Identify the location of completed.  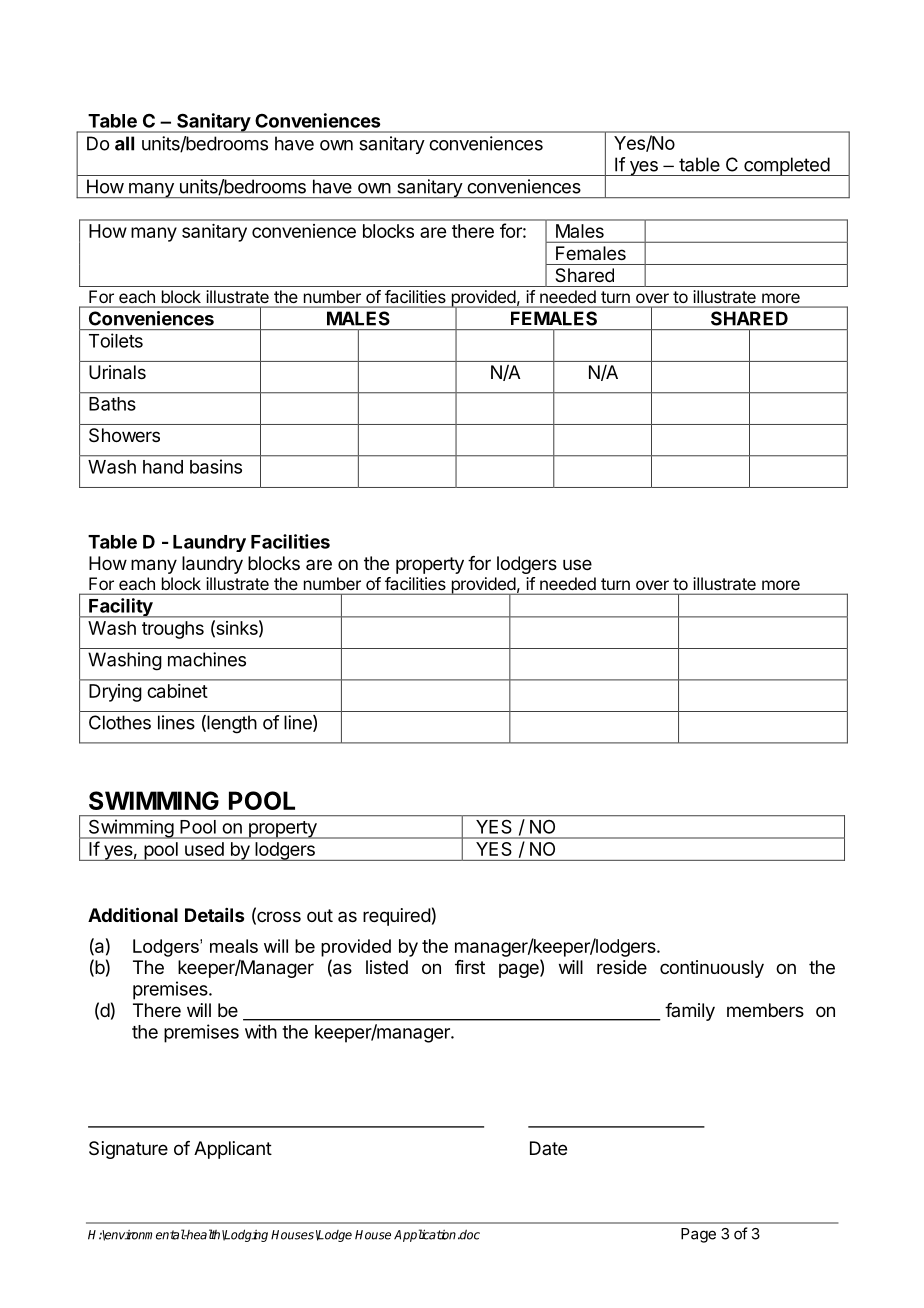
(786, 166).
